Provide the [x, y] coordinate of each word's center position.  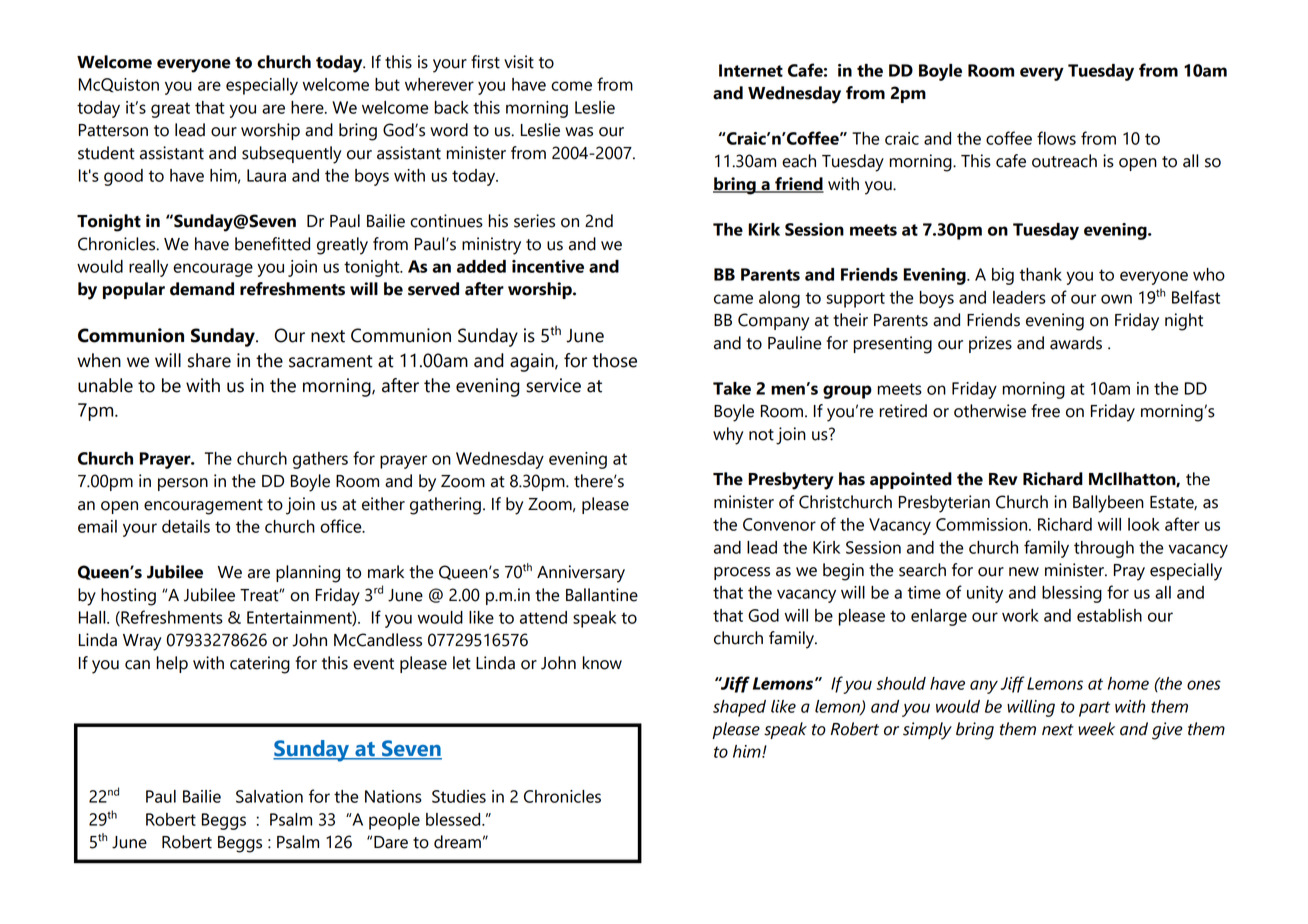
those [614, 360]
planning [308, 574]
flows [1056, 138]
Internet [751, 70]
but [387, 84]
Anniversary [581, 574]
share [209, 360]
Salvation [269, 796]
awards [1076, 343]
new [1024, 572]
